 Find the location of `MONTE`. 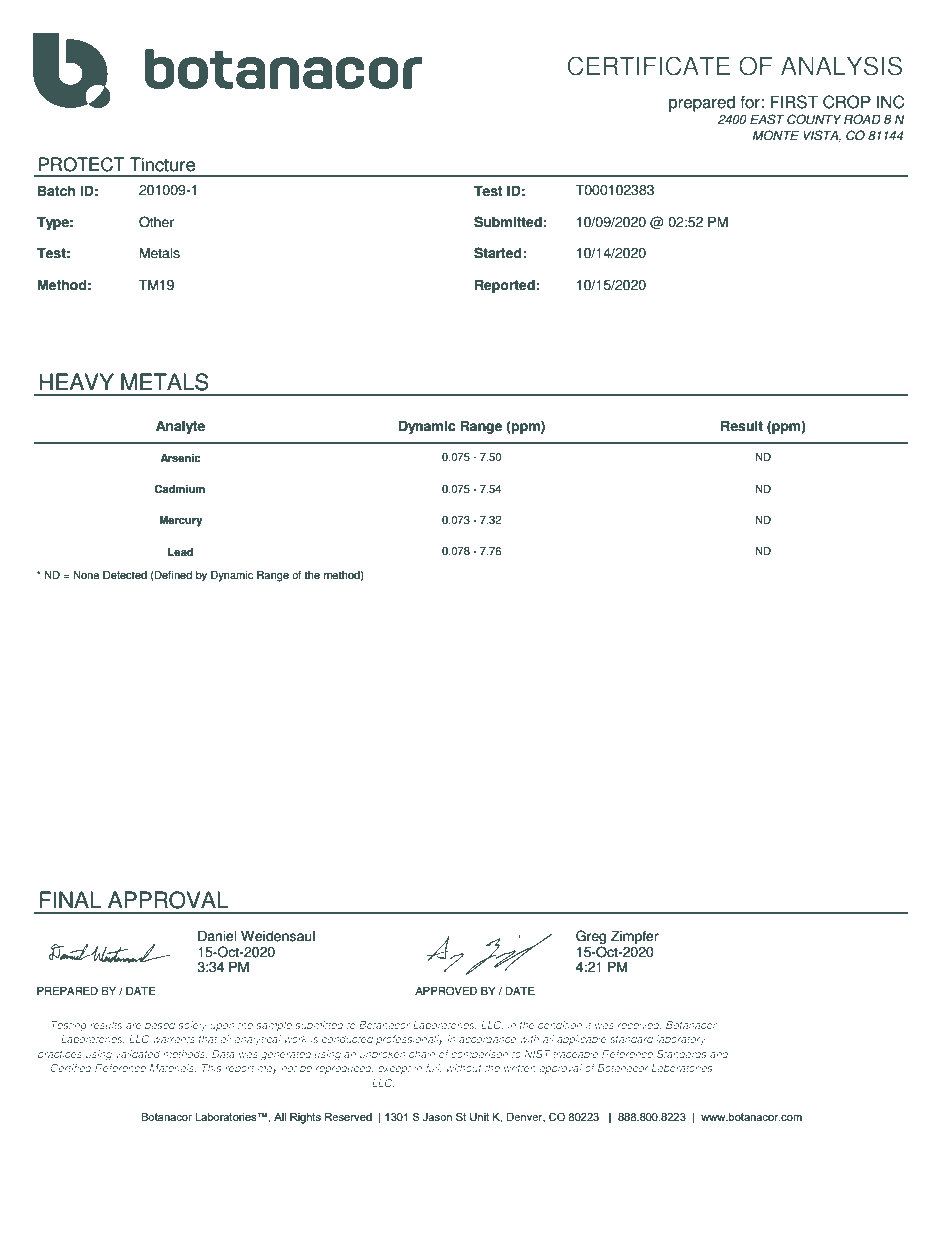

MONTE is located at coordinates (776, 135).
